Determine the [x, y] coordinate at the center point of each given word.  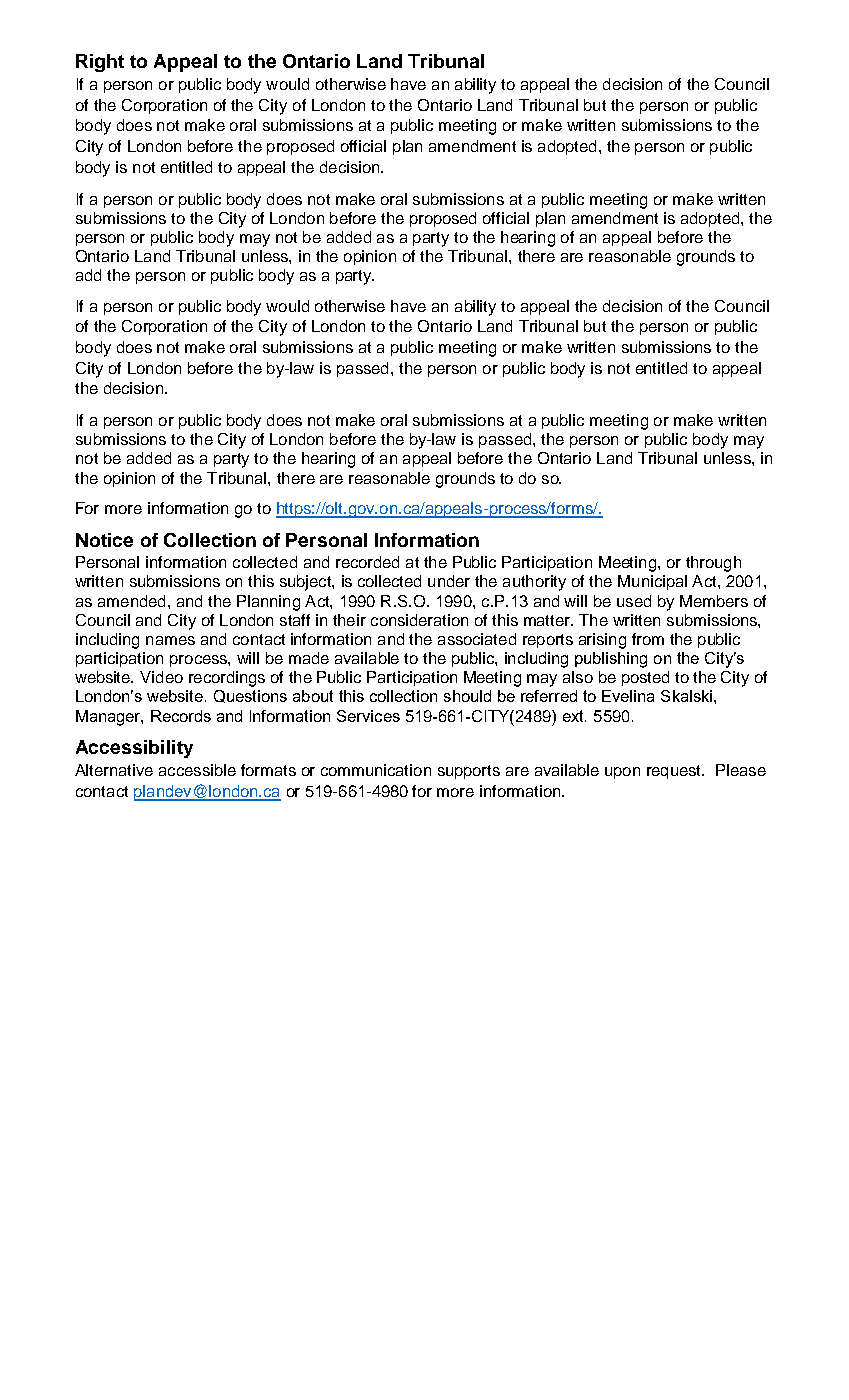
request [675, 772]
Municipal [652, 582]
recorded [367, 562]
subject [306, 583]
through [713, 564]
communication [376, 770]
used [634, 601]
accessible [197, 770]
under [449, 581]
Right [100, 63]
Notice [104, 540]
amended [131, 601]
